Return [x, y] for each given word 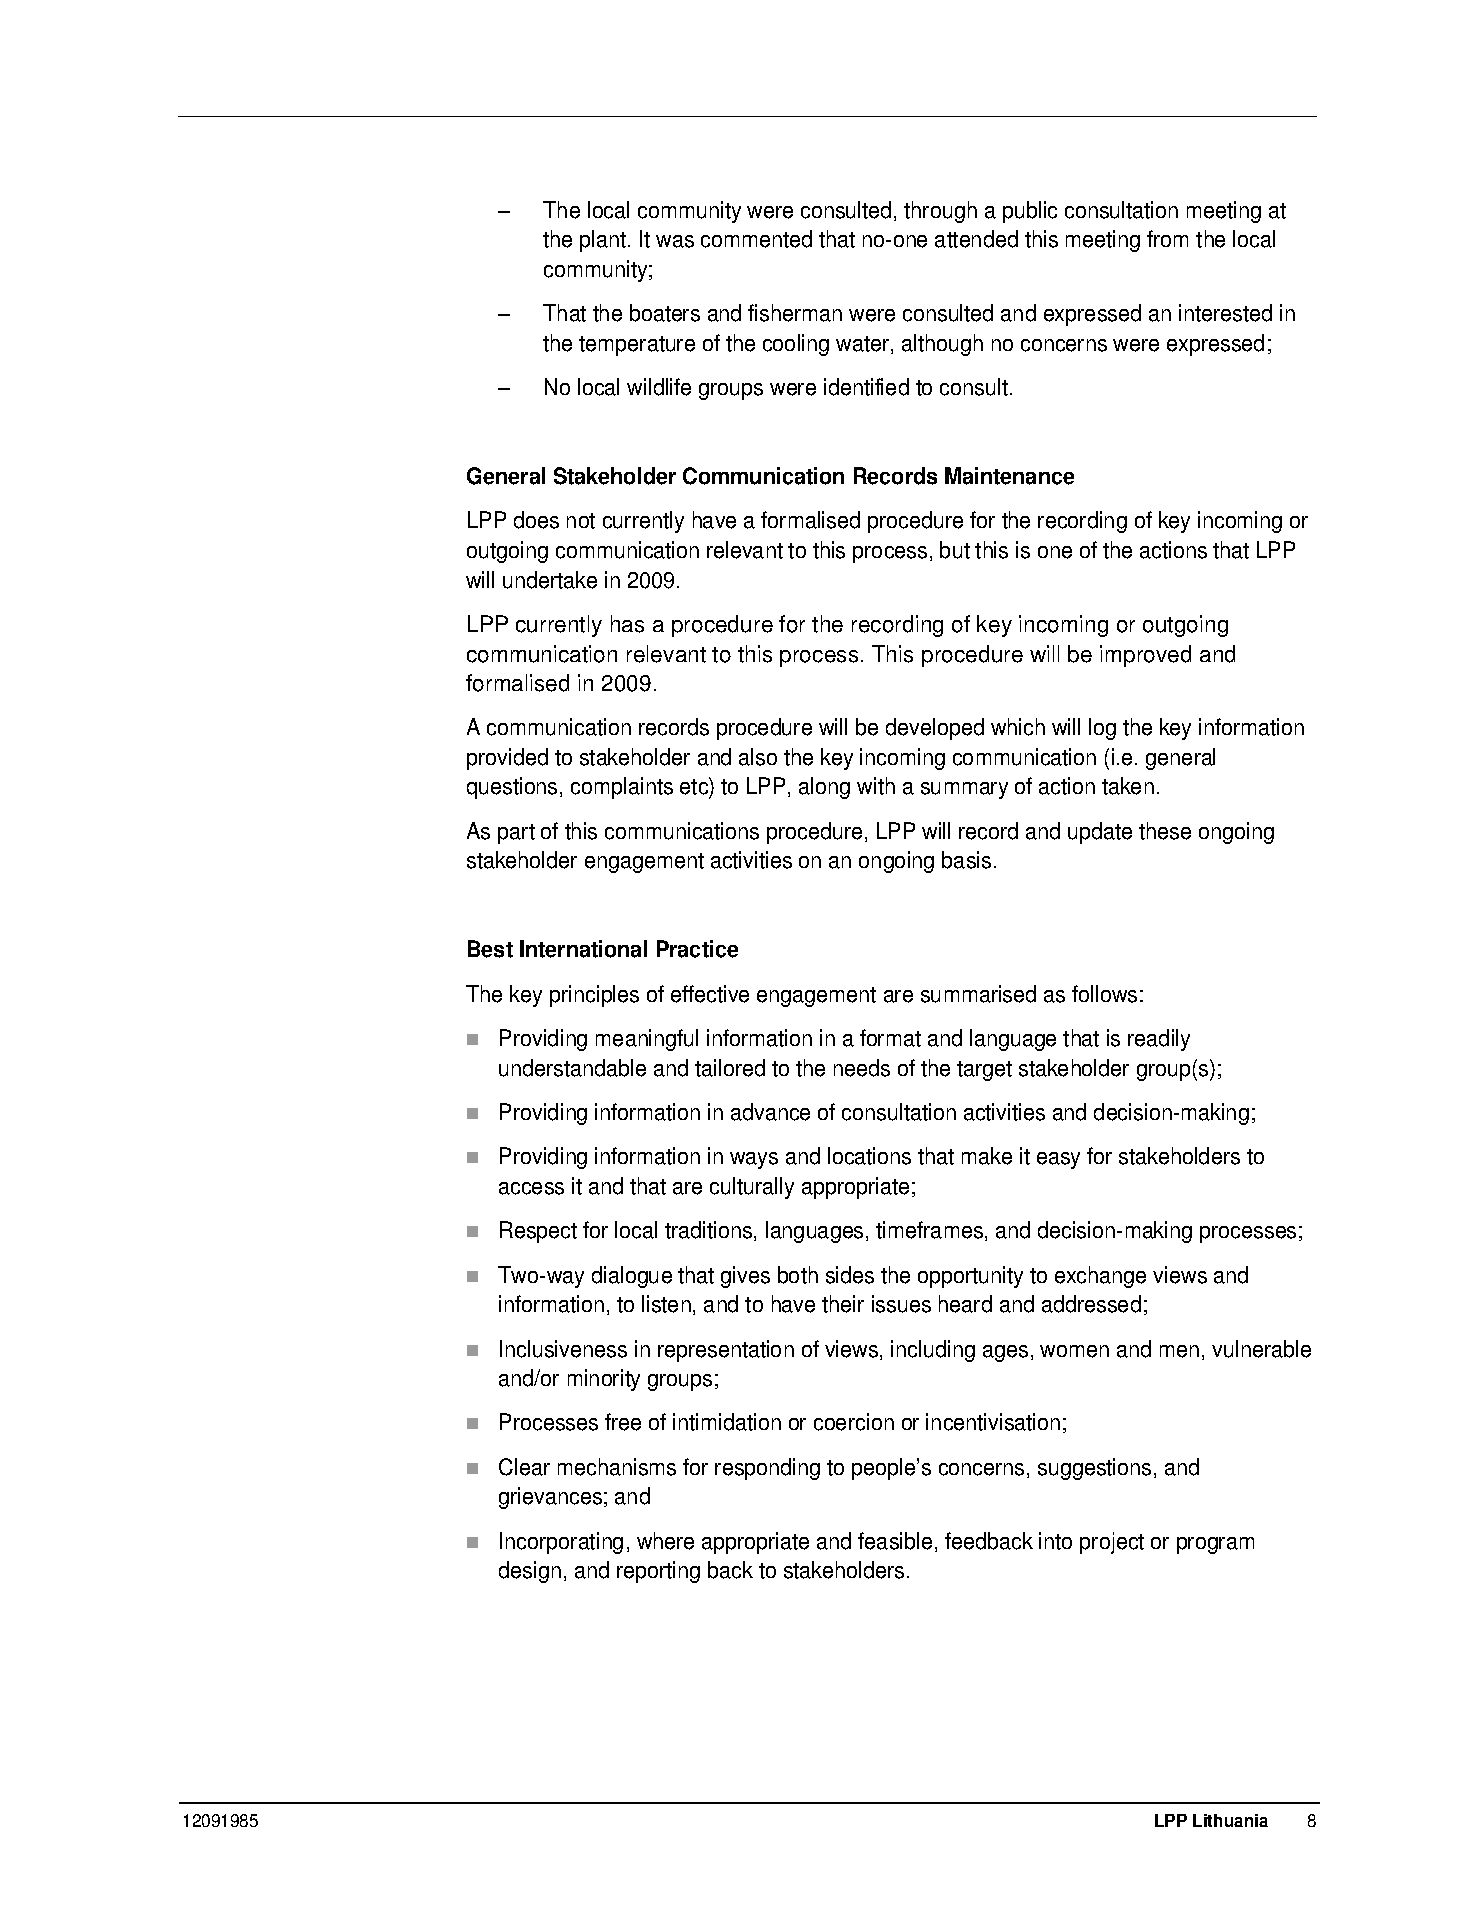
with [876, 786]
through [940, 212]
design [530, 1572]
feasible [895, 1541]
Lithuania [1230, 1820]
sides [850, 1275]
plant [603, 241]
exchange [1100, 1277]
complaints [622, 788]
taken [1128, 786]
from [1167, 238]
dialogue [632, 1277]
